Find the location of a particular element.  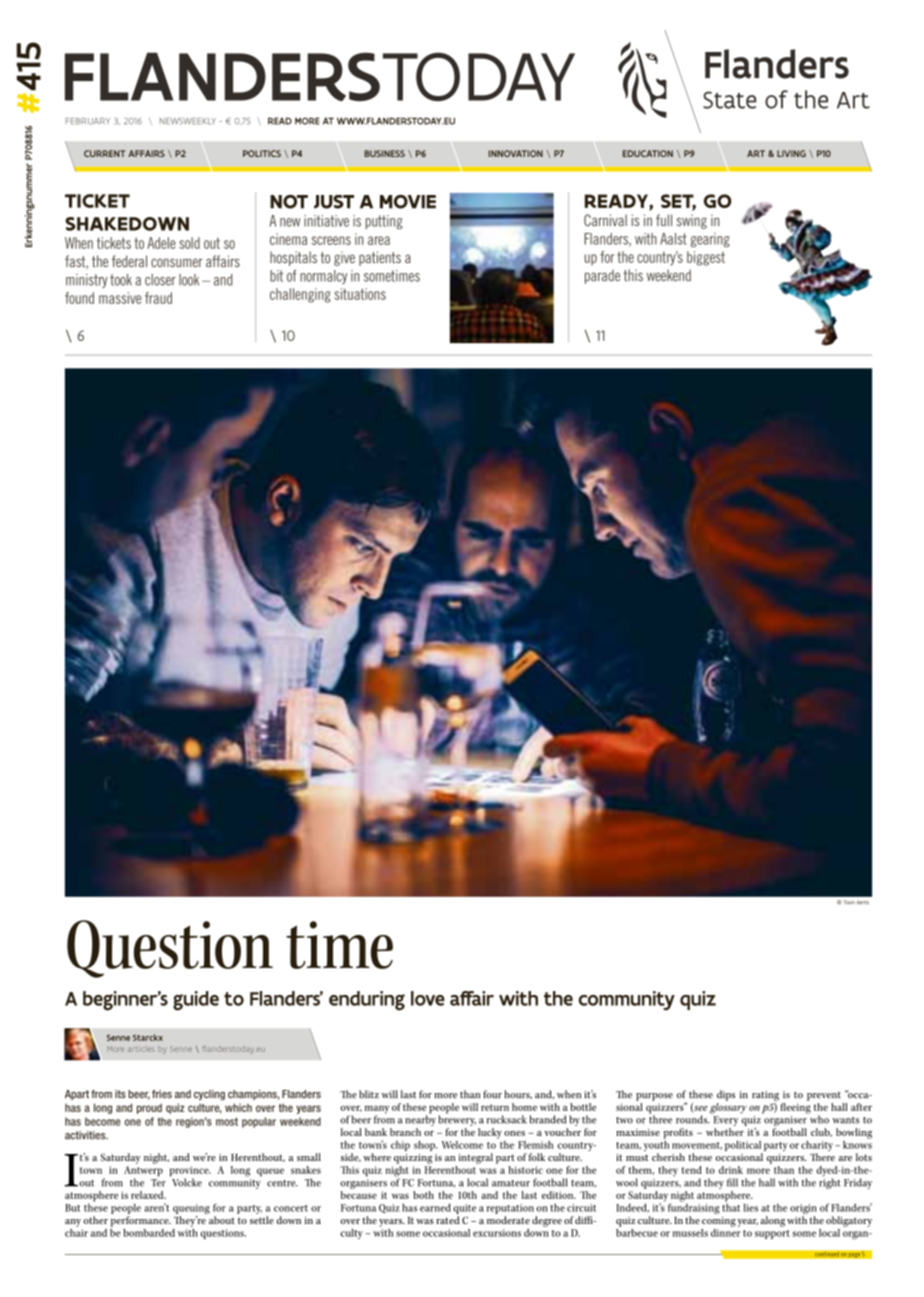

situations is located at coordinates (360, 294).
